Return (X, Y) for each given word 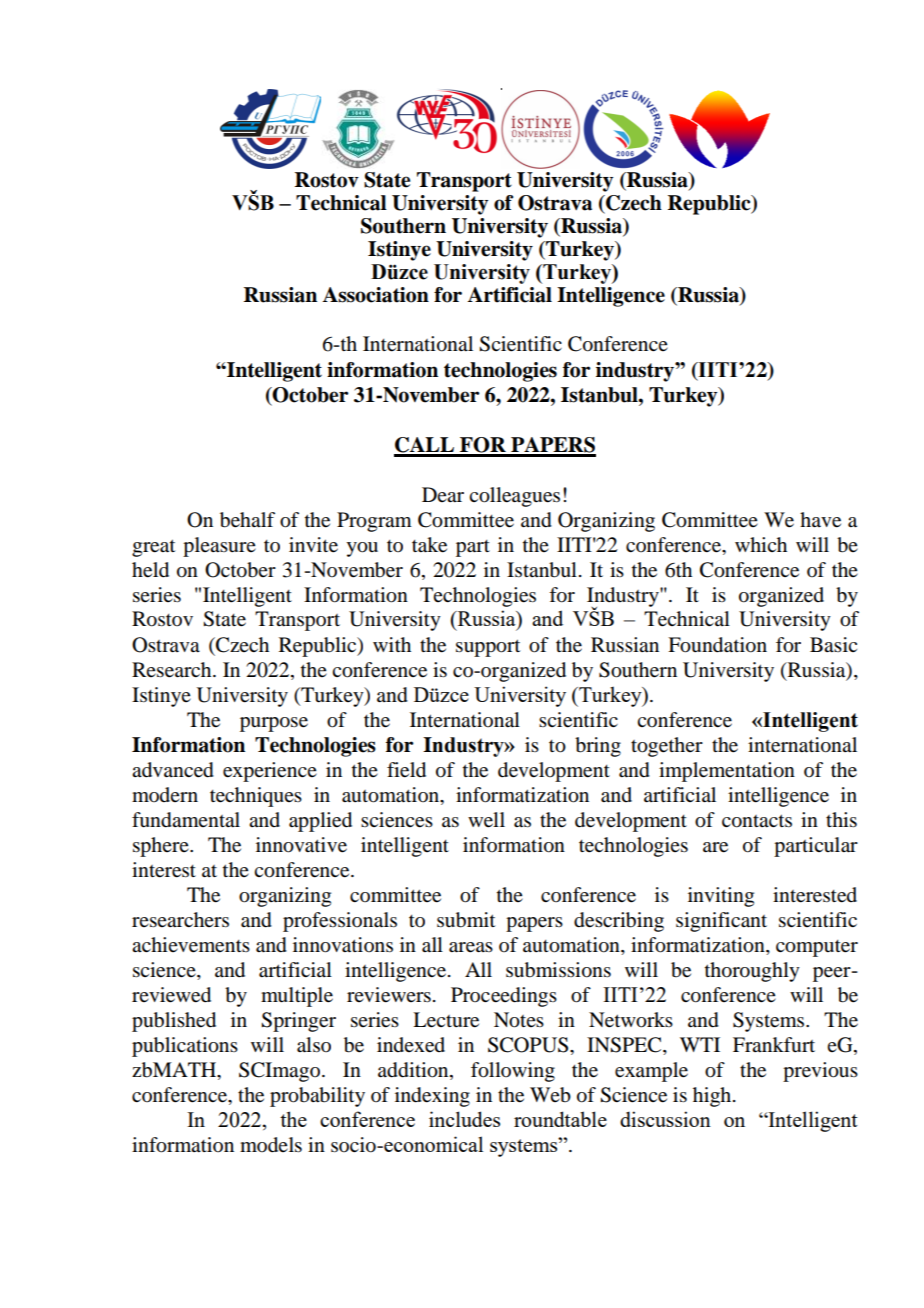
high (713, 1097)
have (820, 520)
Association (376, 295)
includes (464, 1119)
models (271, 1145)
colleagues (514, 497)
